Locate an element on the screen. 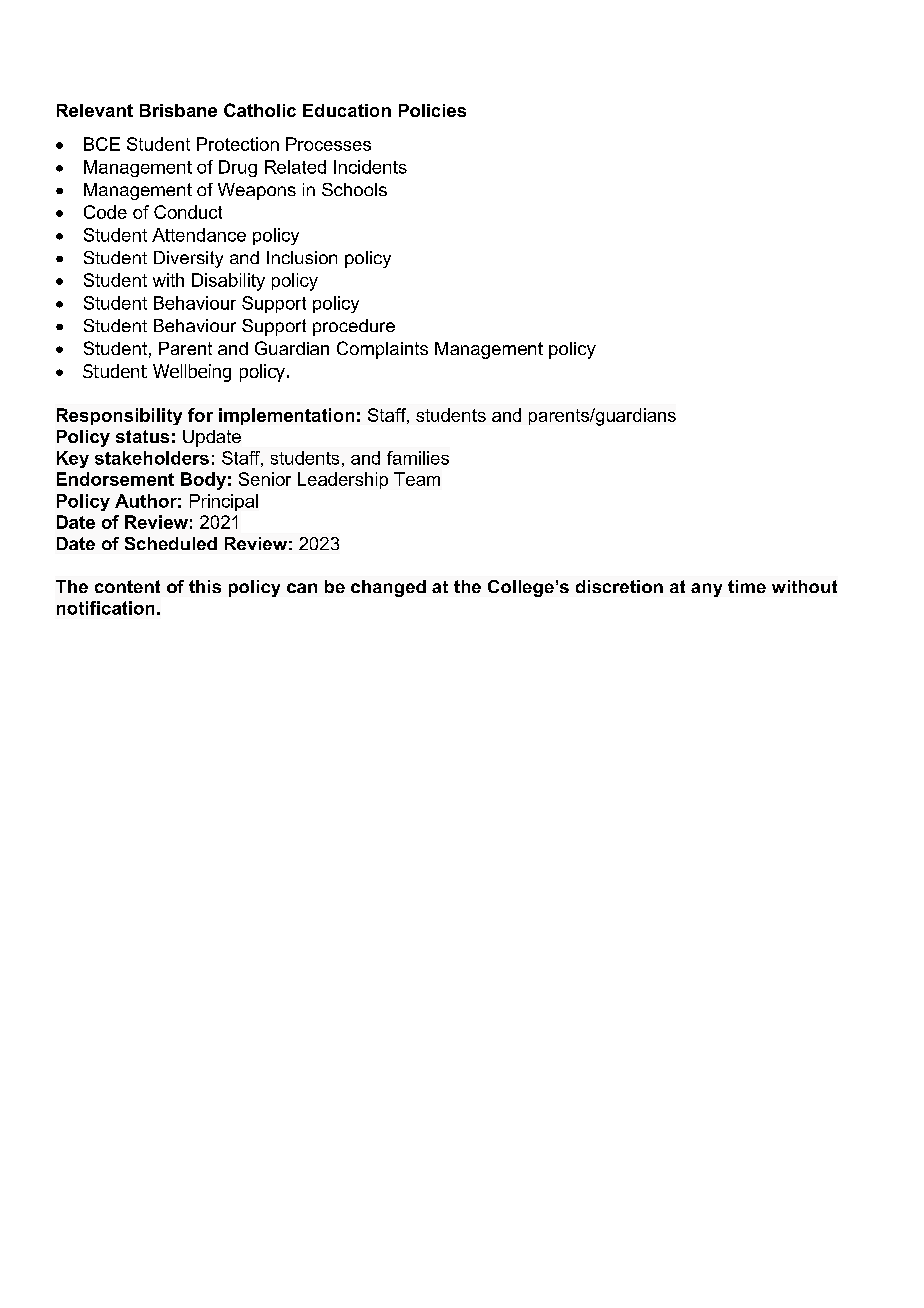 Image resolution: width=924 pixels, height=1308 pixels. Diversity is located at coordinates (188, 259).
